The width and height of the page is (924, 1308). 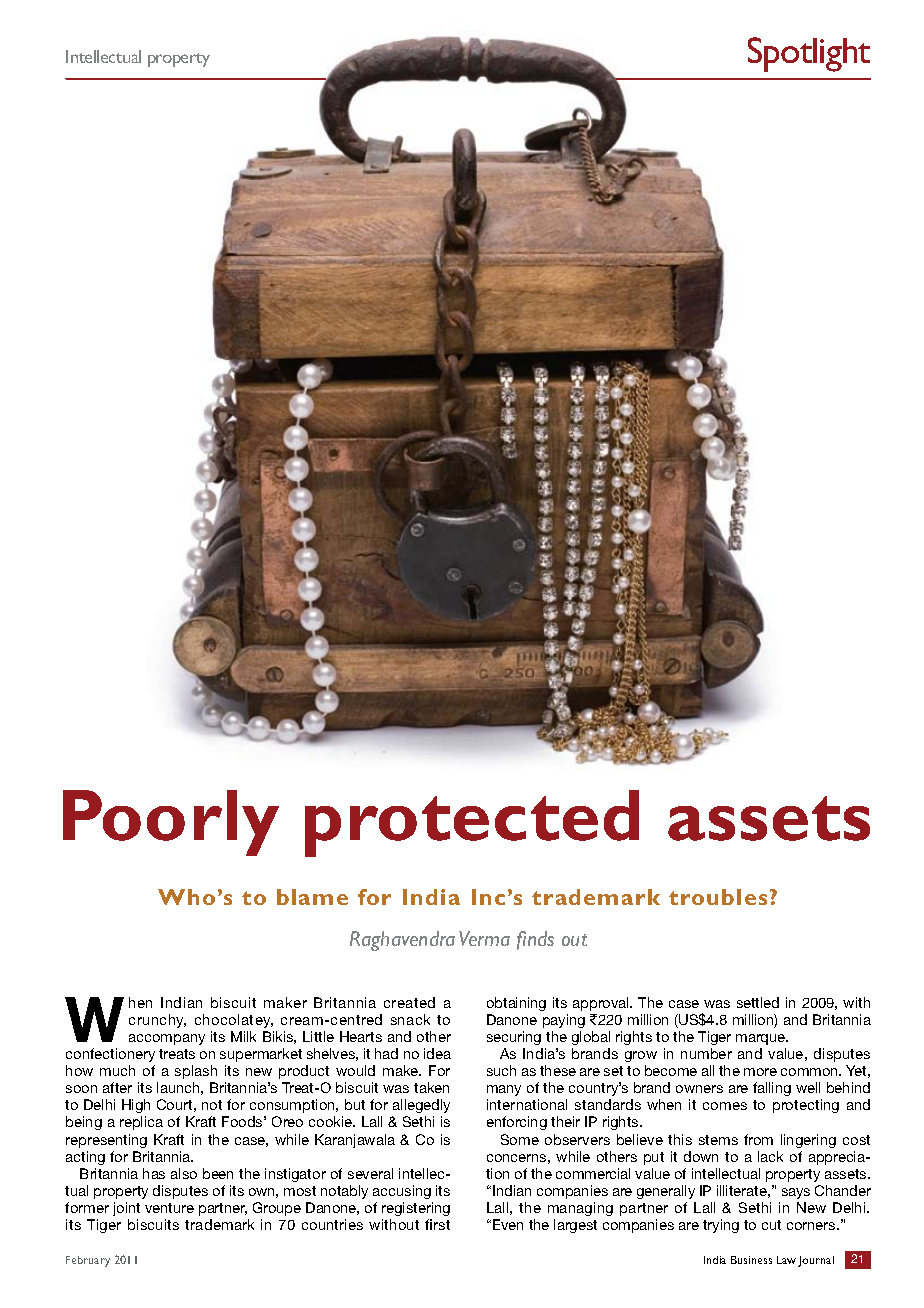 I want to click on crunchy, so click(x=157, y=1021).
